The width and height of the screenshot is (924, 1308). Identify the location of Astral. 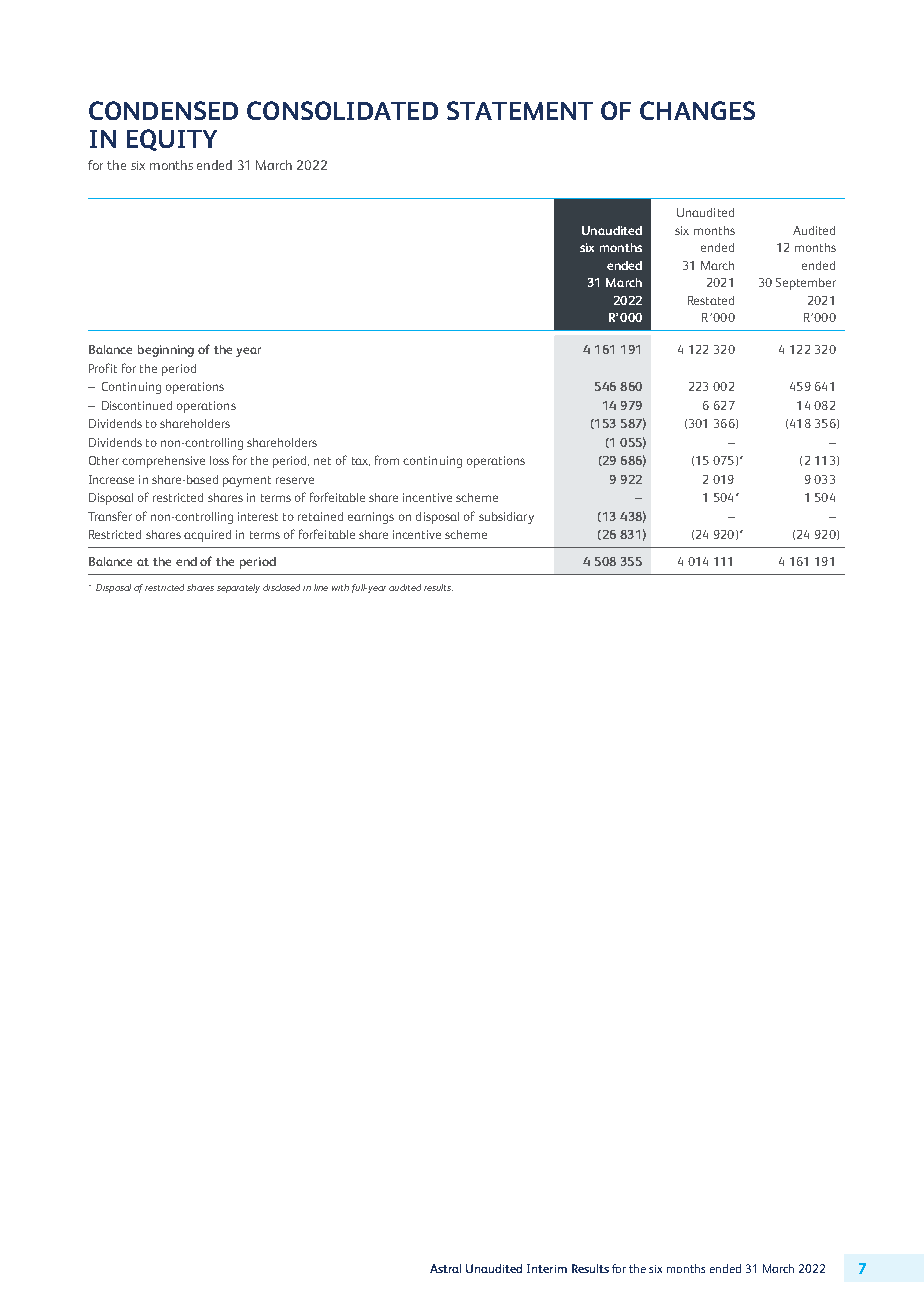
(445, 1268).
